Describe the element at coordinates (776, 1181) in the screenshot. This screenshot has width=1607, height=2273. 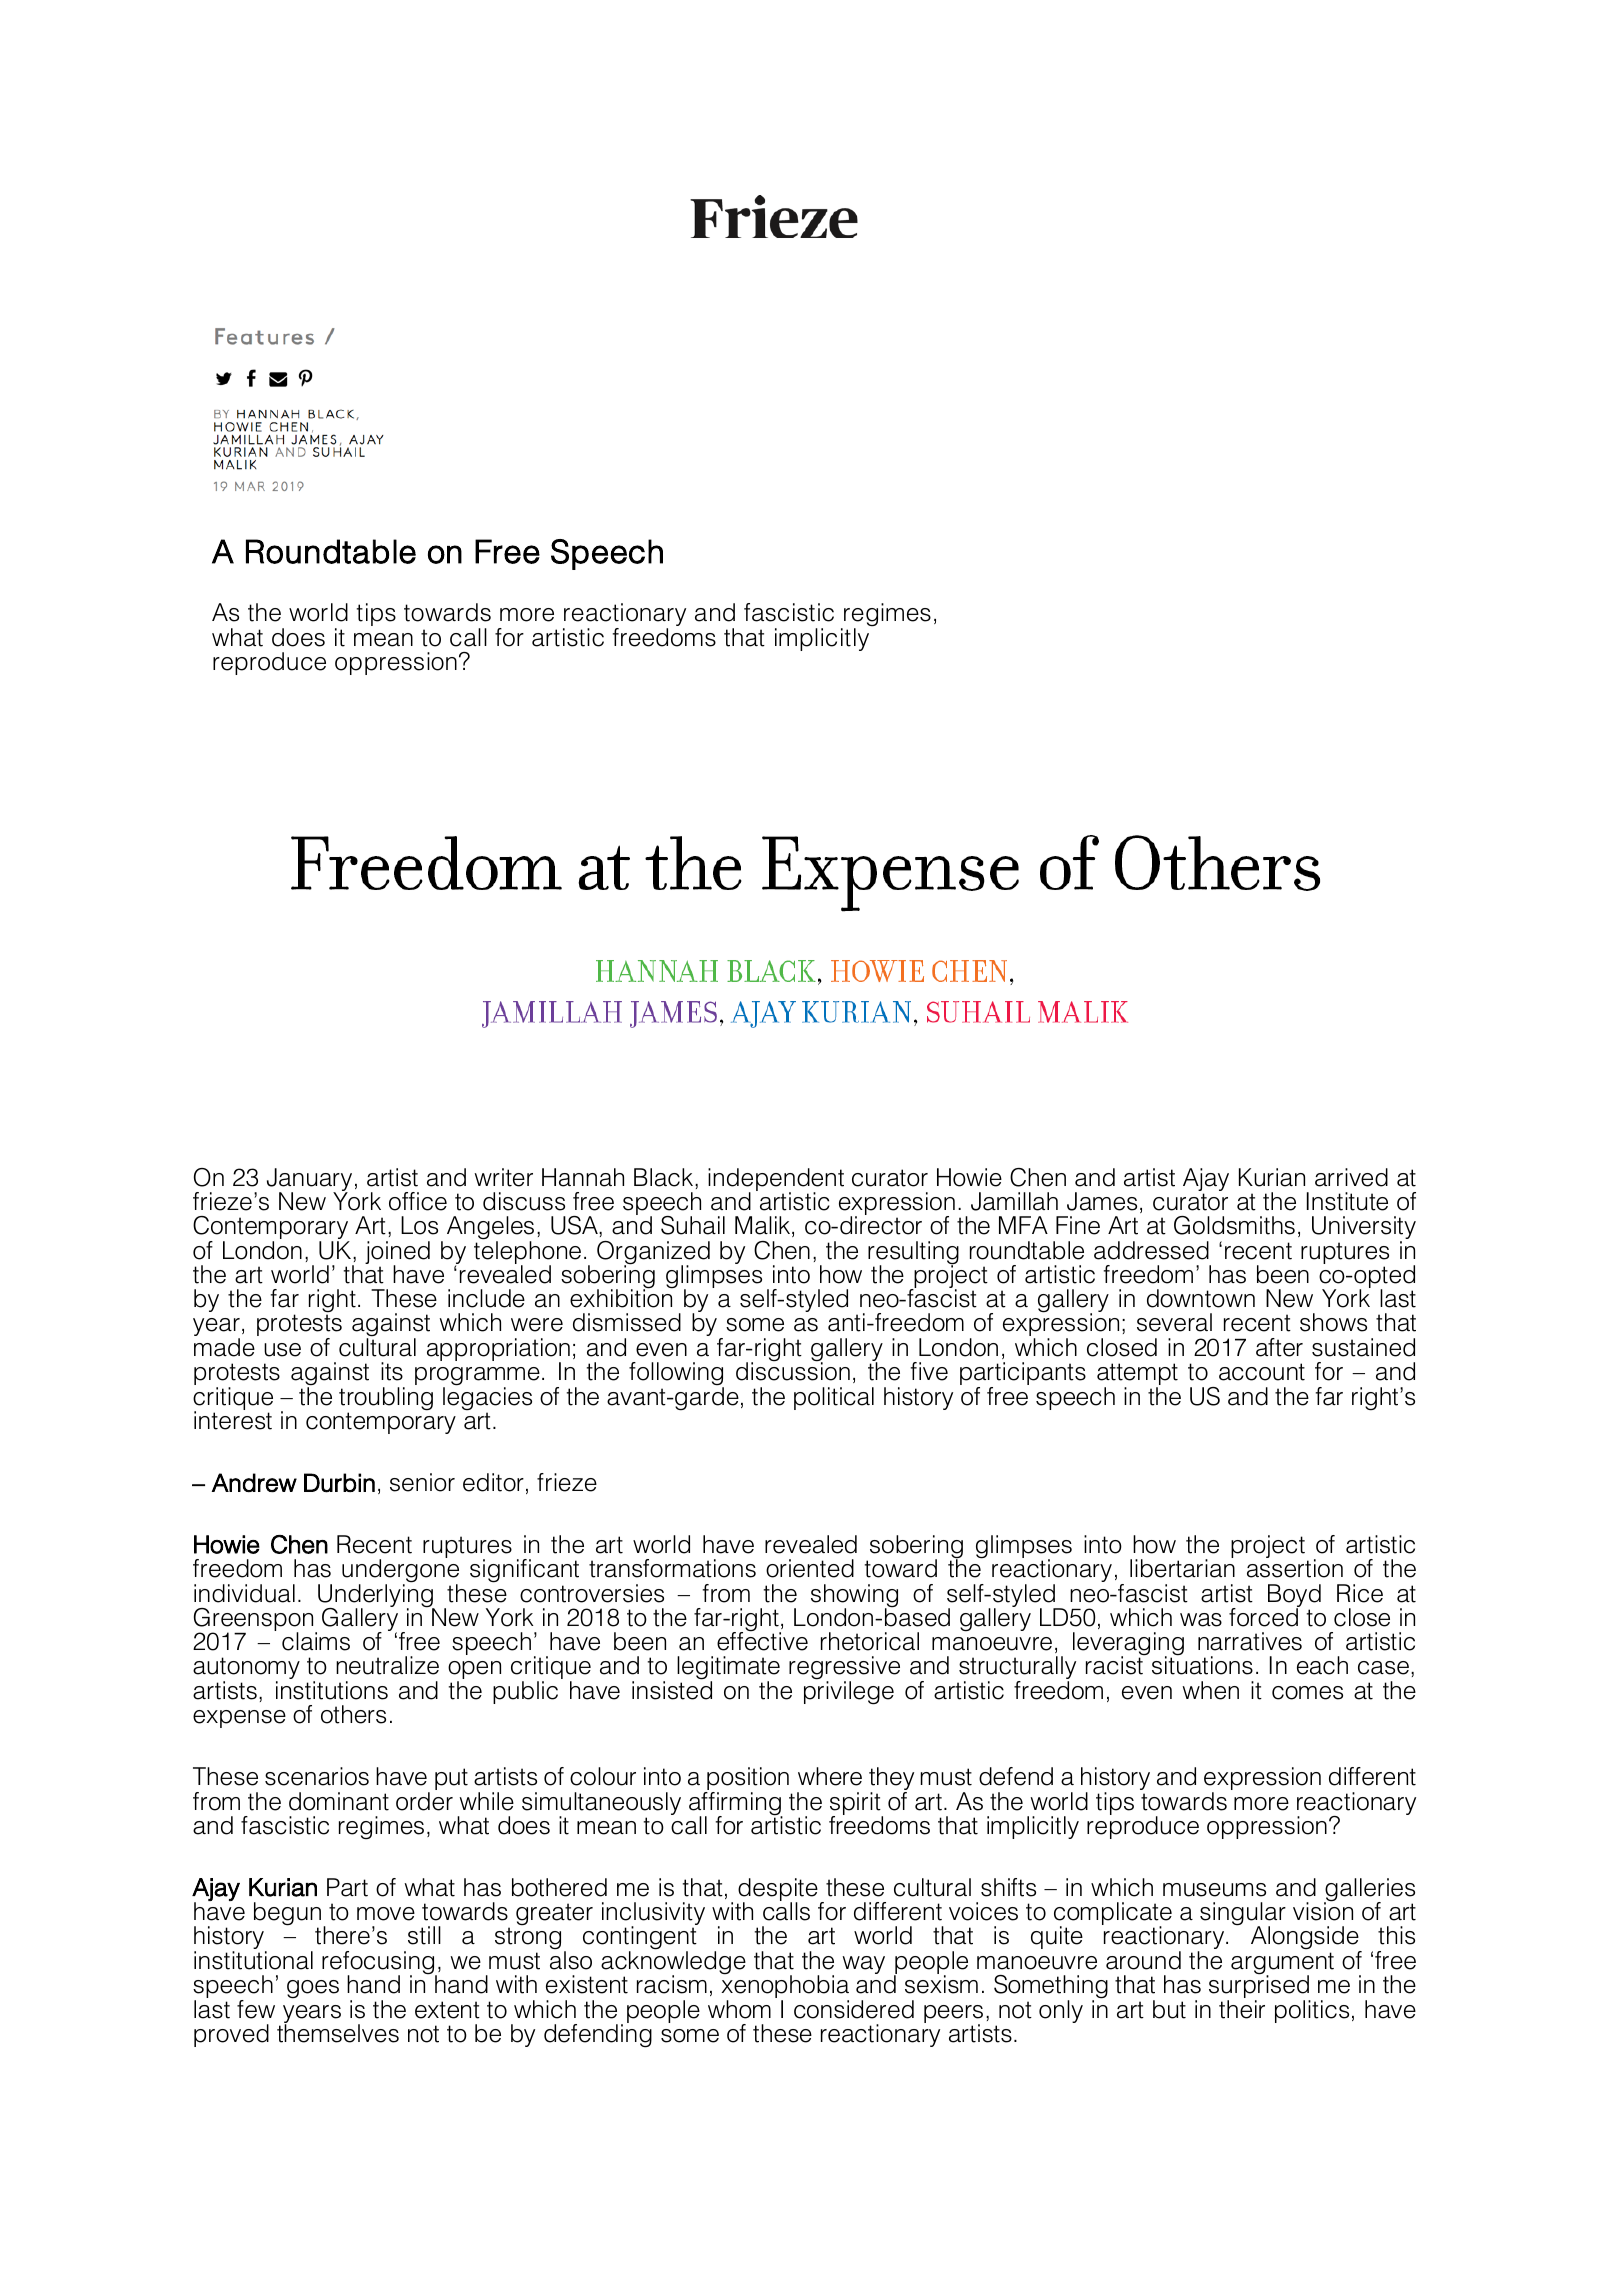
I see `independent` at that location.
